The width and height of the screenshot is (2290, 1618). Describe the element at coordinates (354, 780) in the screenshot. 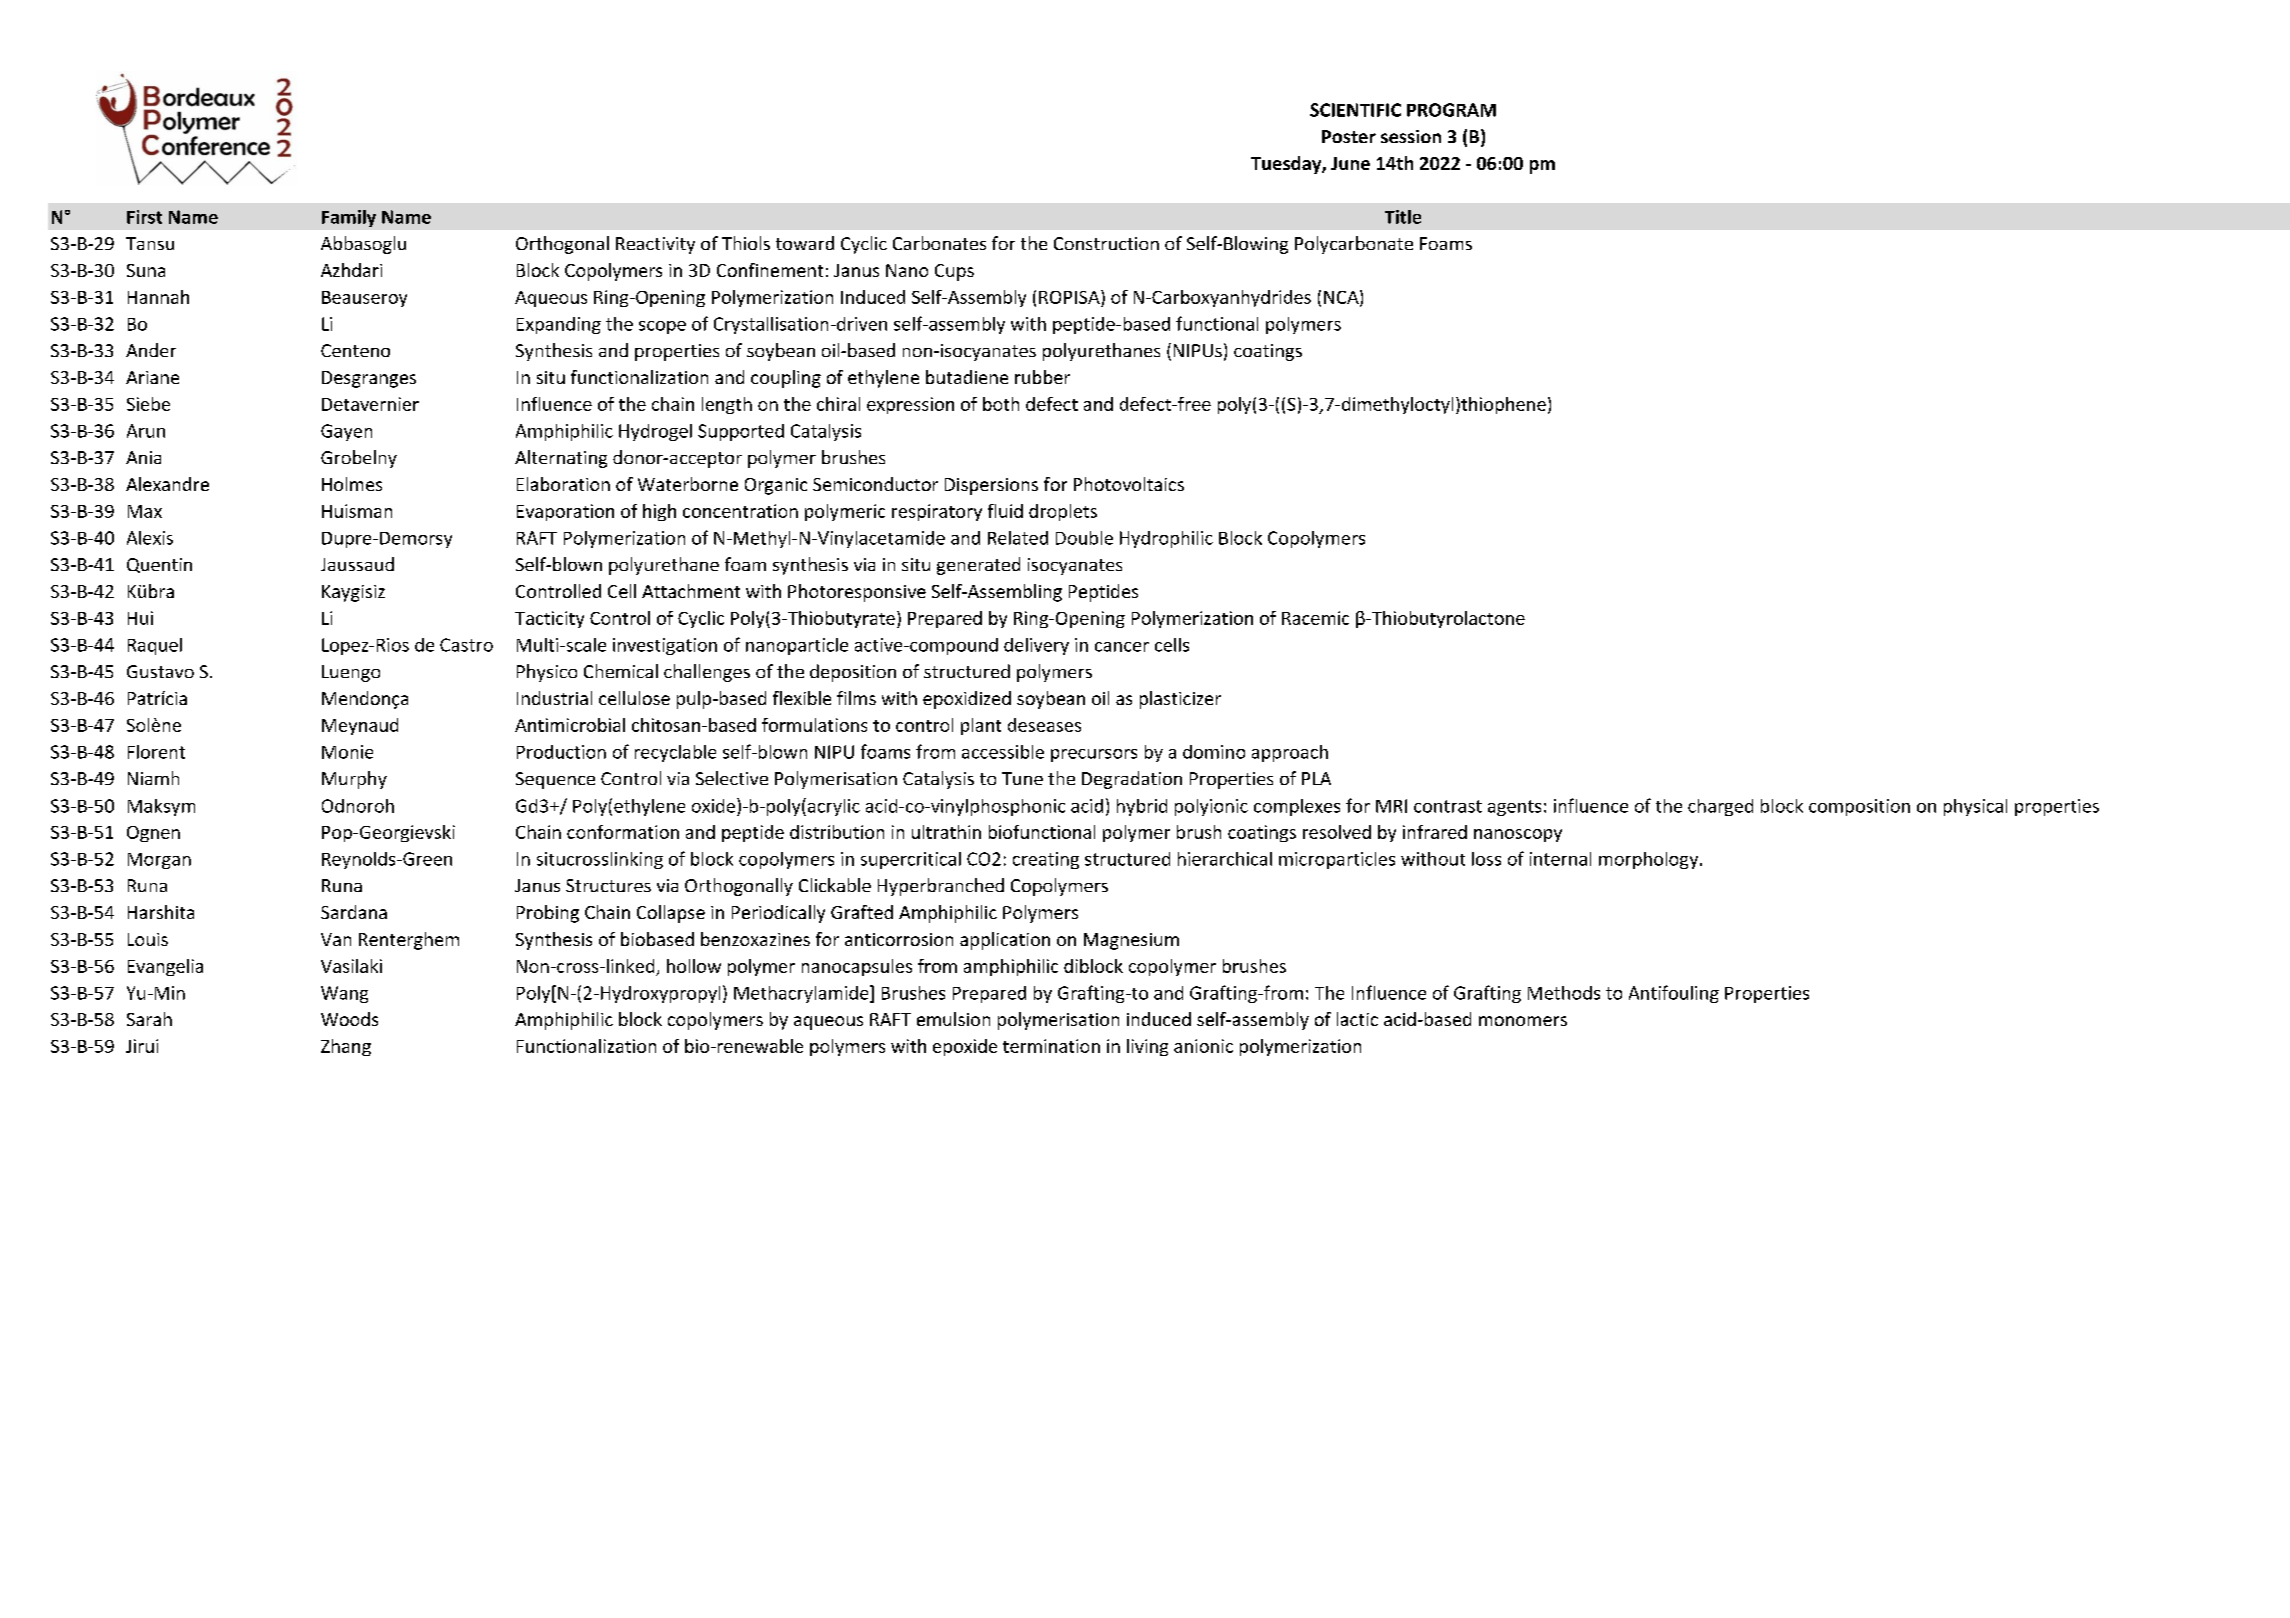

I see `Murphy` at that location.
